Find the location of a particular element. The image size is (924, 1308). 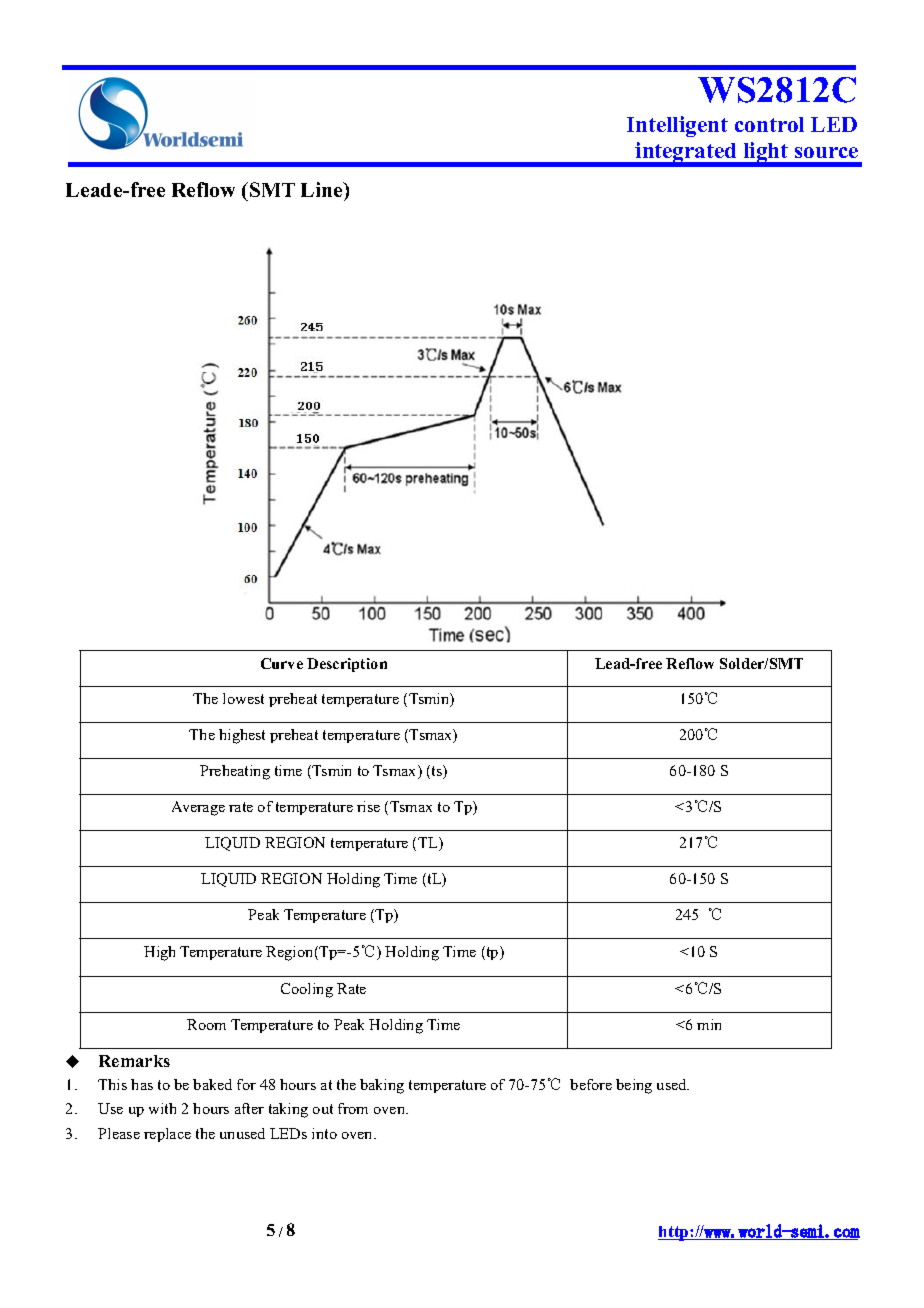

Line is located at coordinates (323, 189).
